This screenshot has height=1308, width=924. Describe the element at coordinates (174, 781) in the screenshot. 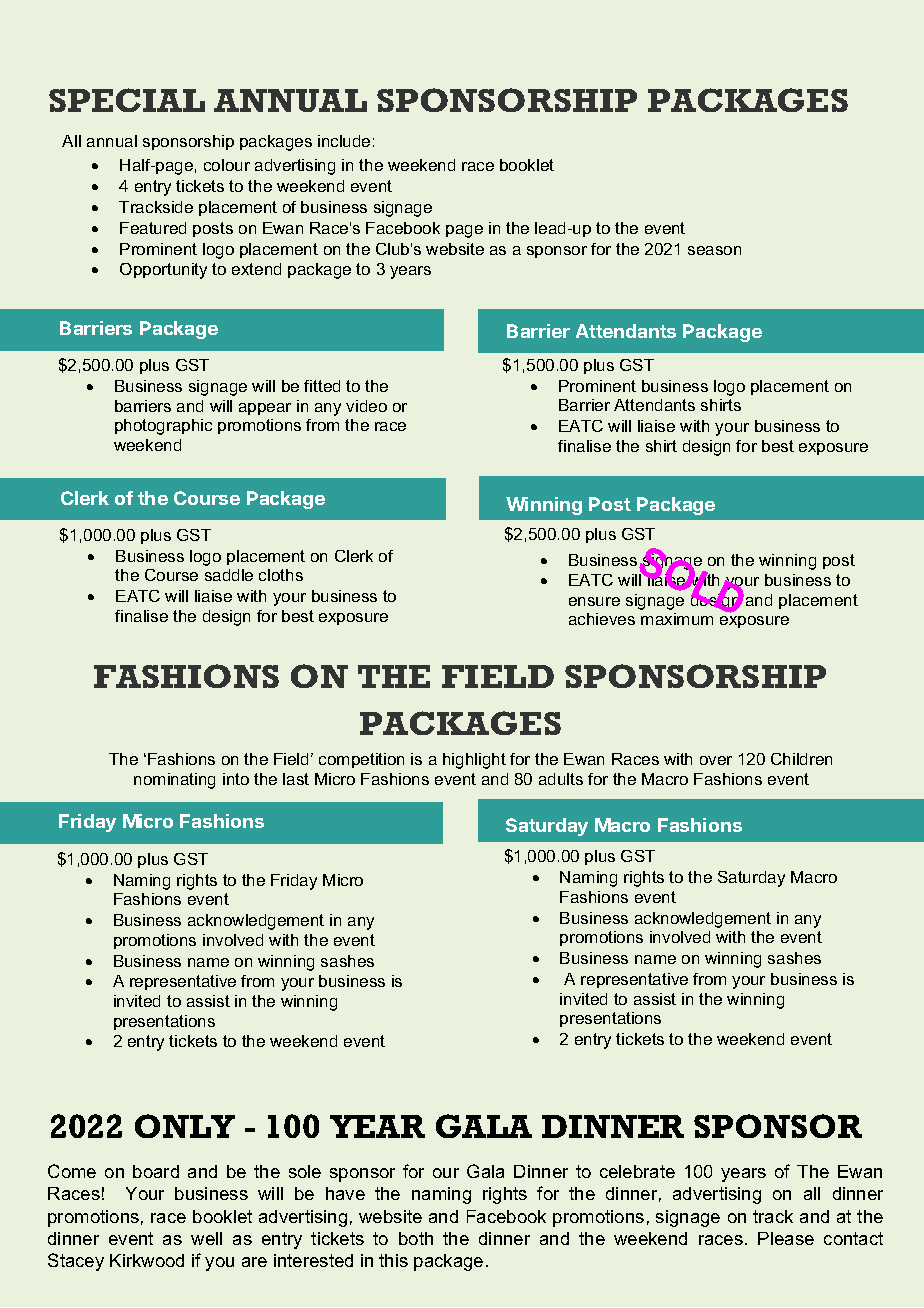

I see `nominating` at that location.
